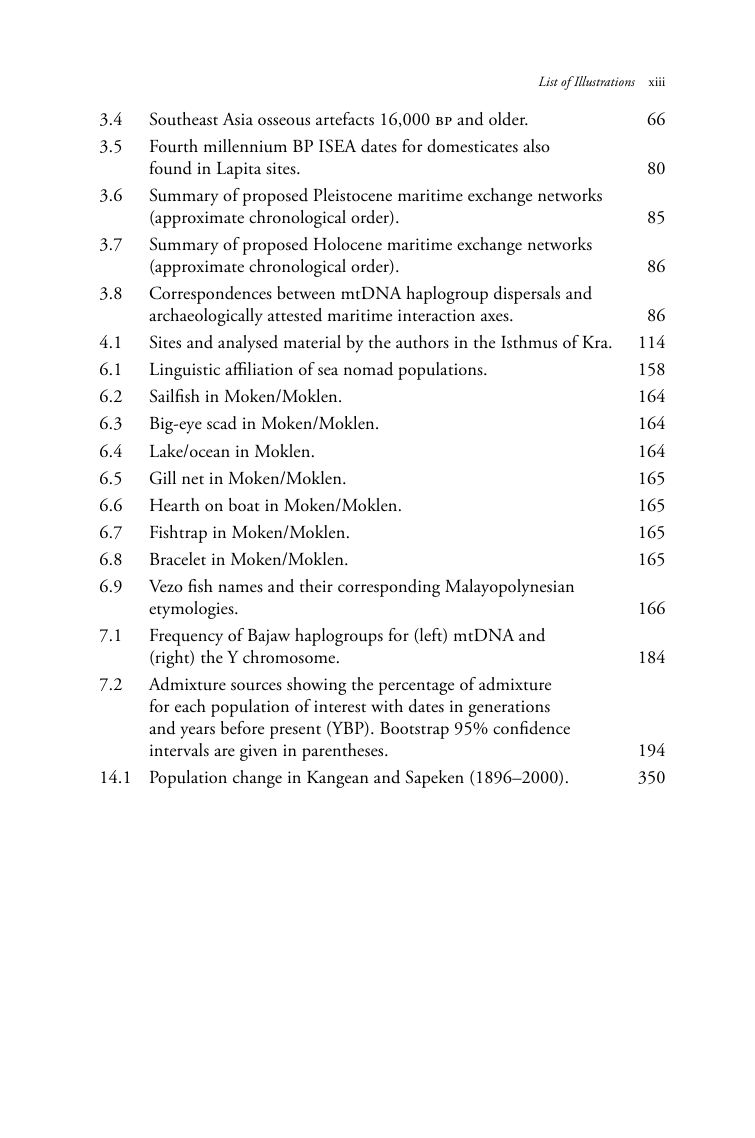 This screenshot has width=755, height=1138. I want to click on Isthmus, so click(529, 342).
